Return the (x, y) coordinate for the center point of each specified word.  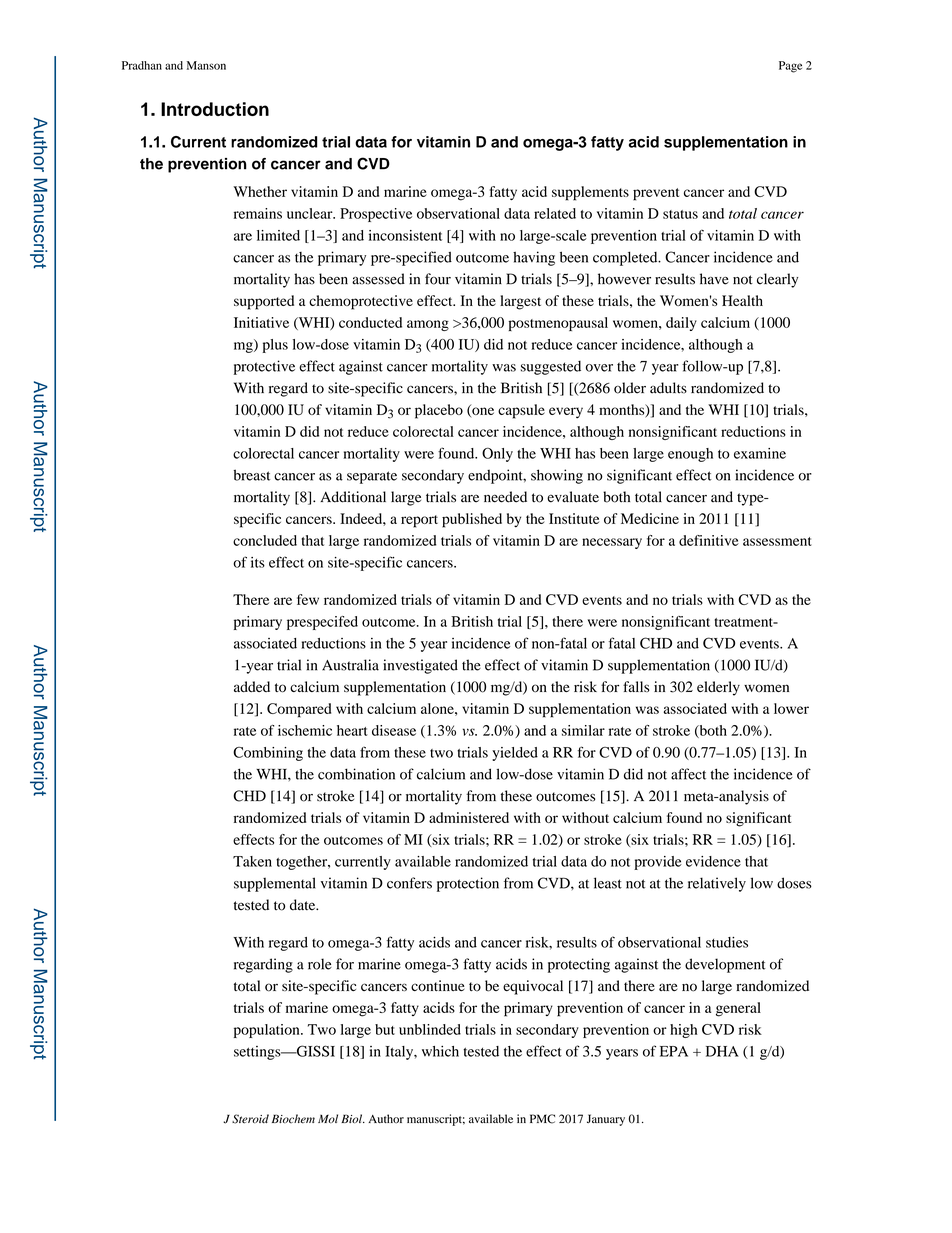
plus (275, 346)
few (308, 599)
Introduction (215, 109)
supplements (590, 193)
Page (790, 67)
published (472, 520)
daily (681, 324)
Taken (252, 861)
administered (469, 817)
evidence (713, 861)
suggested (551, 368)
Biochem (293, 1119)
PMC (542, 1119)
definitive (709, 540)
